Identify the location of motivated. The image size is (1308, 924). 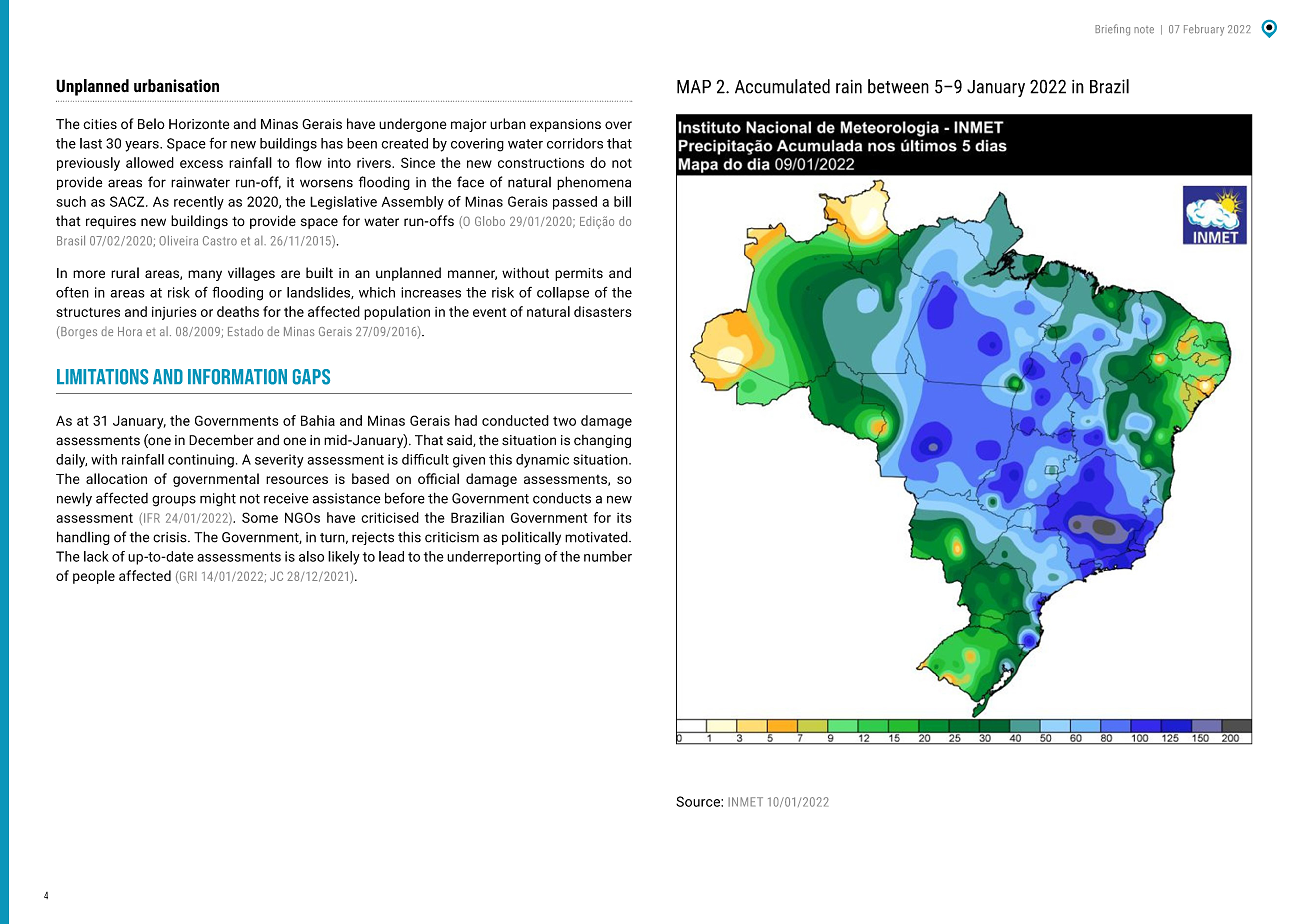
(597, 537).
